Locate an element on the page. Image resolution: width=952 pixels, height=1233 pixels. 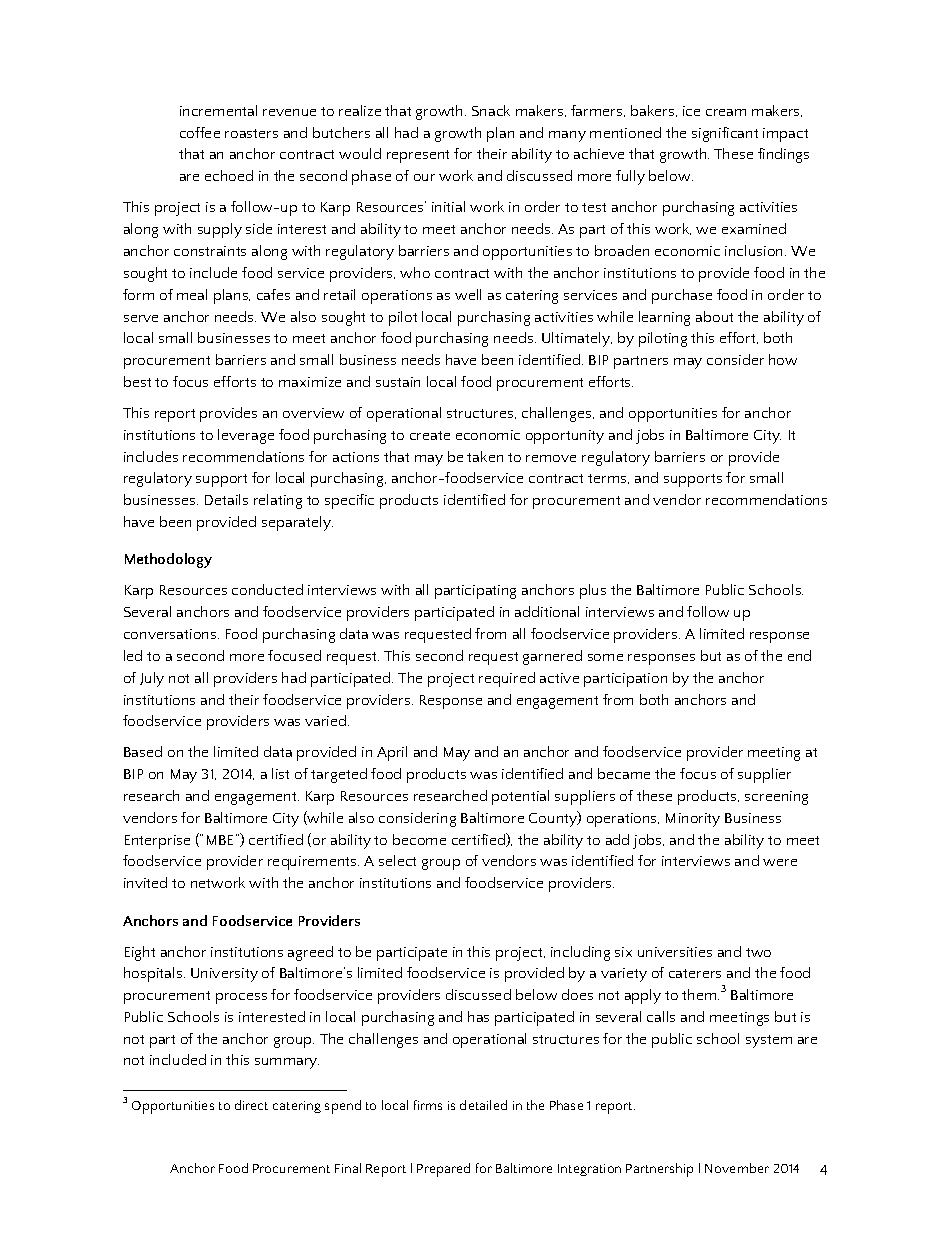
select is located at coordinates (397, 860).
